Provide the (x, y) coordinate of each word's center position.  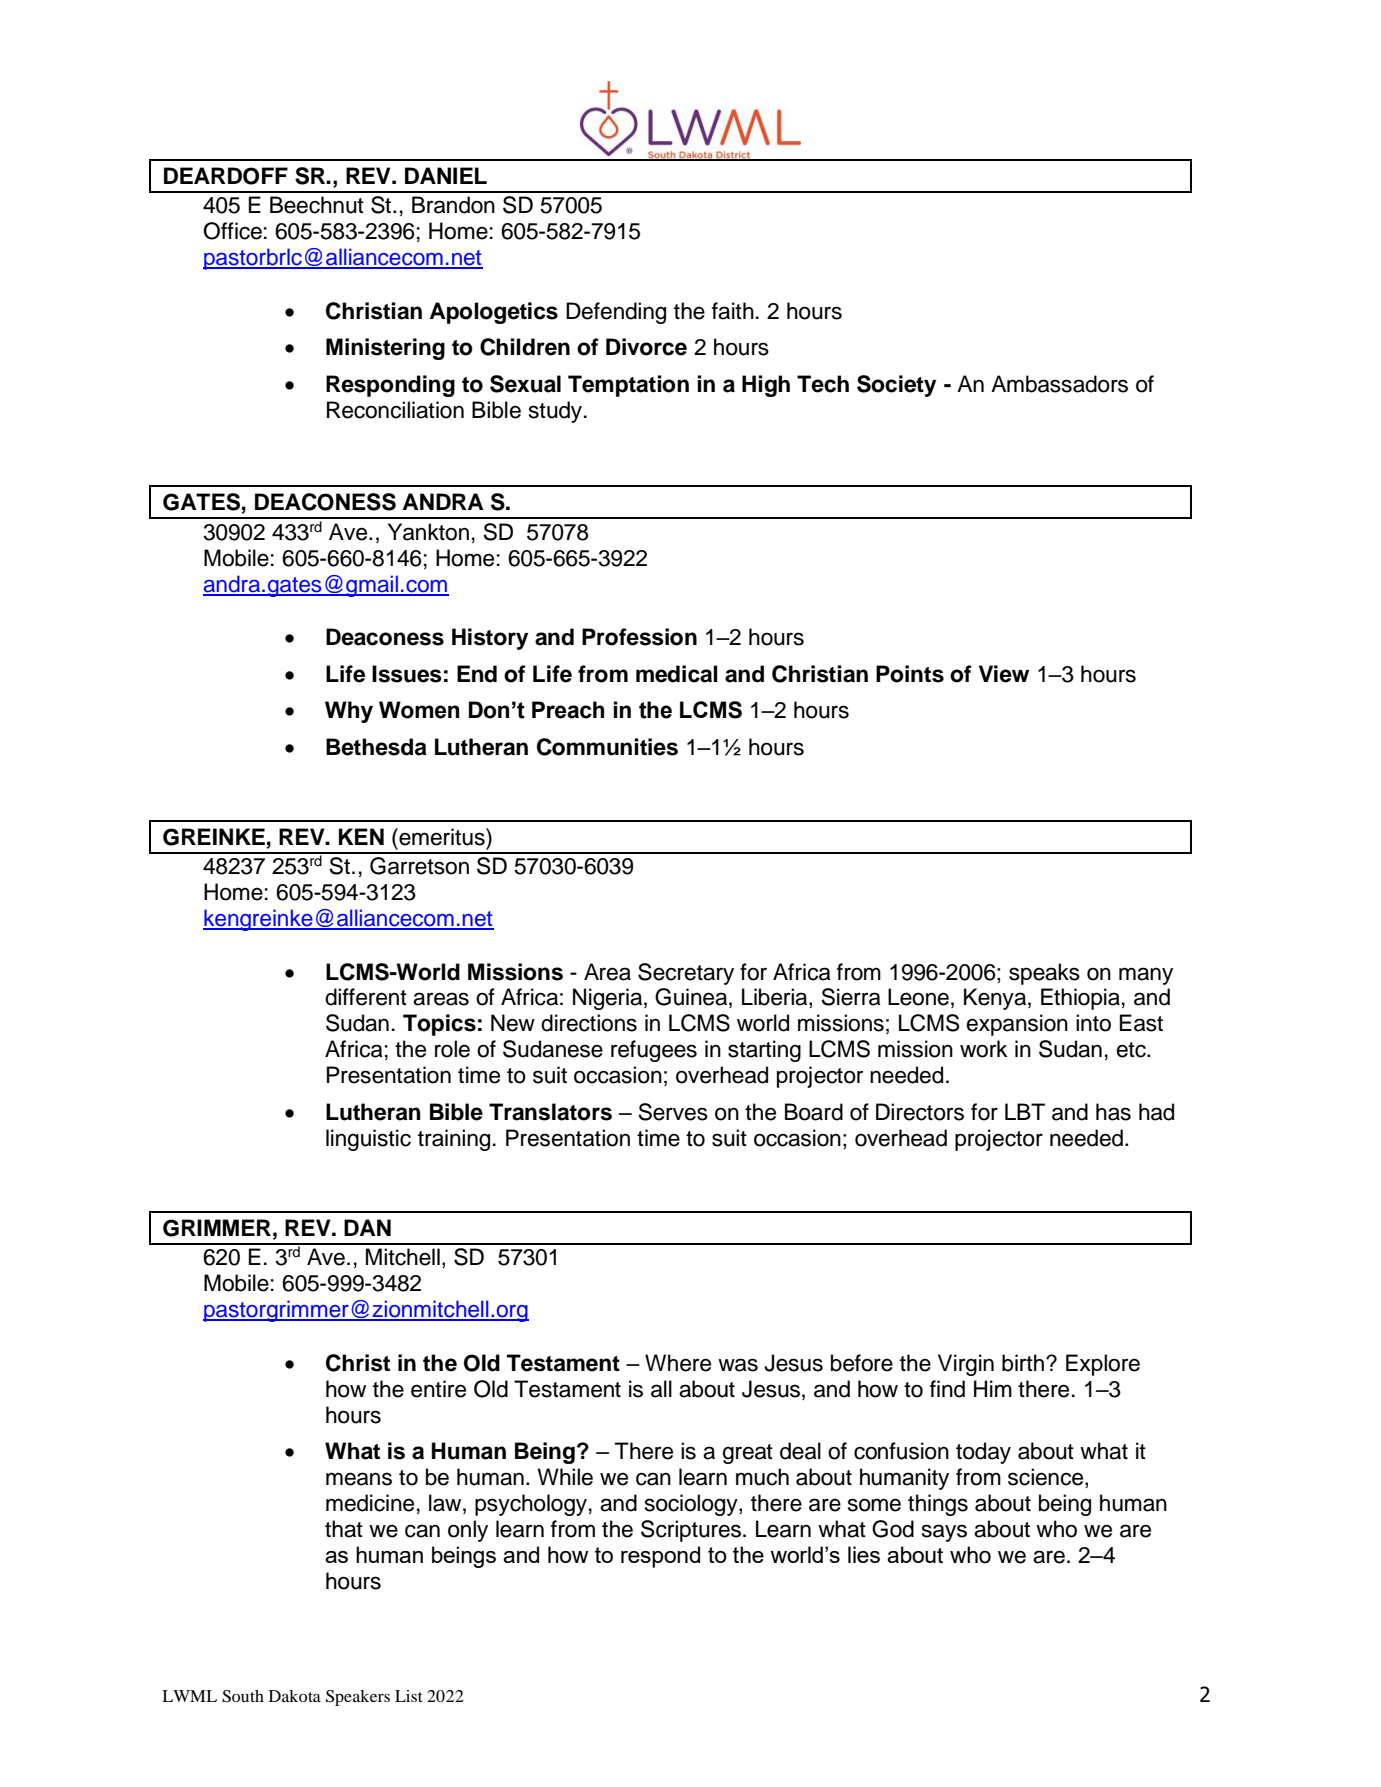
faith (733, 311)
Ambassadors (1059, 384)
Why (349, 712)
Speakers (358, 1698)
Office (232, 231)
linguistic (368, 1140)
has (1113, 1112)
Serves (673, 1112)
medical (677, 674)
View (1004, 674)
